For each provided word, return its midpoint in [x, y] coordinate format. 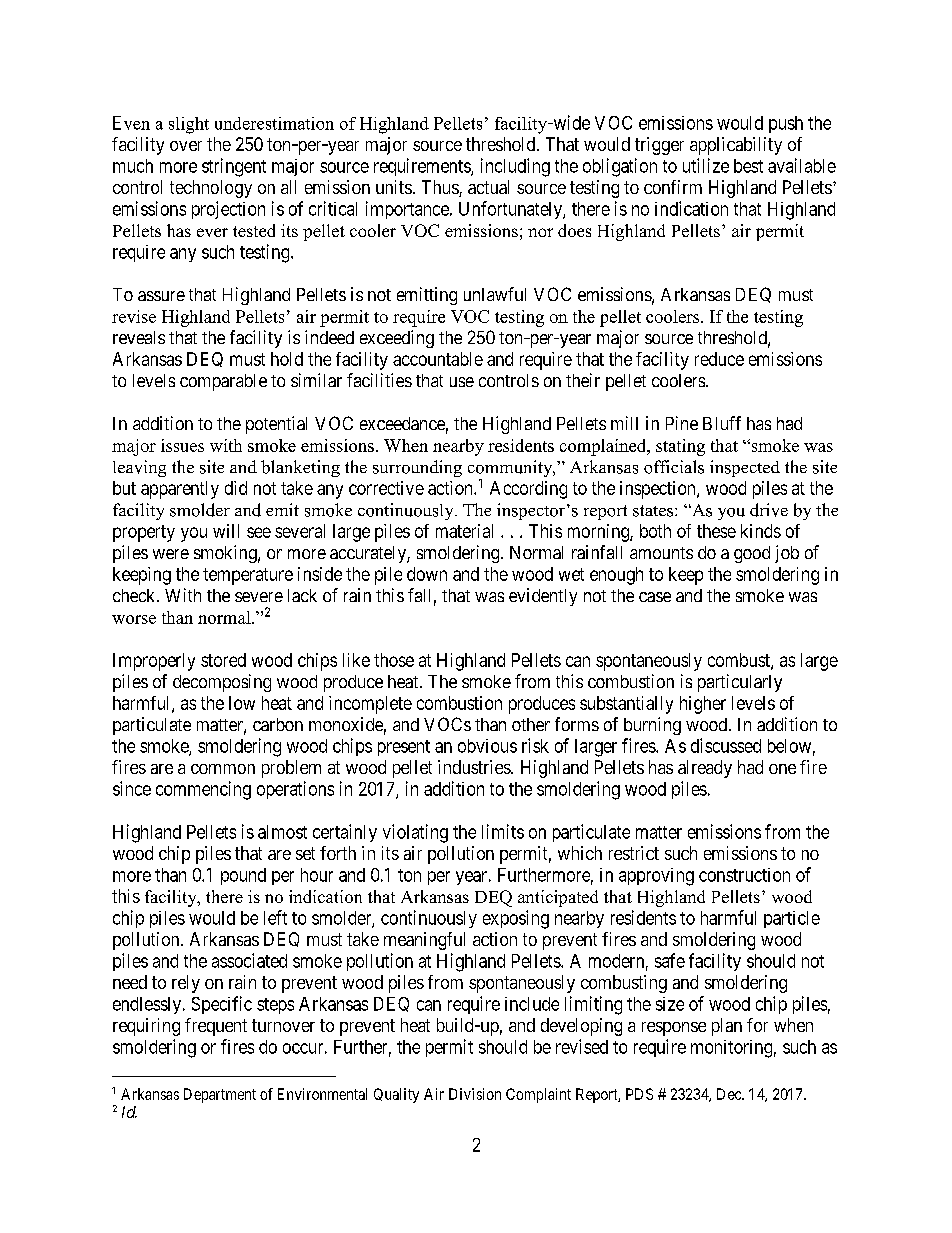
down [427, 574]
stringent [234, 167]
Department [220, 1095]
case [655, 597]
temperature [248, 576]
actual [488, 187]
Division [475, 1094]
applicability [736, 146]
